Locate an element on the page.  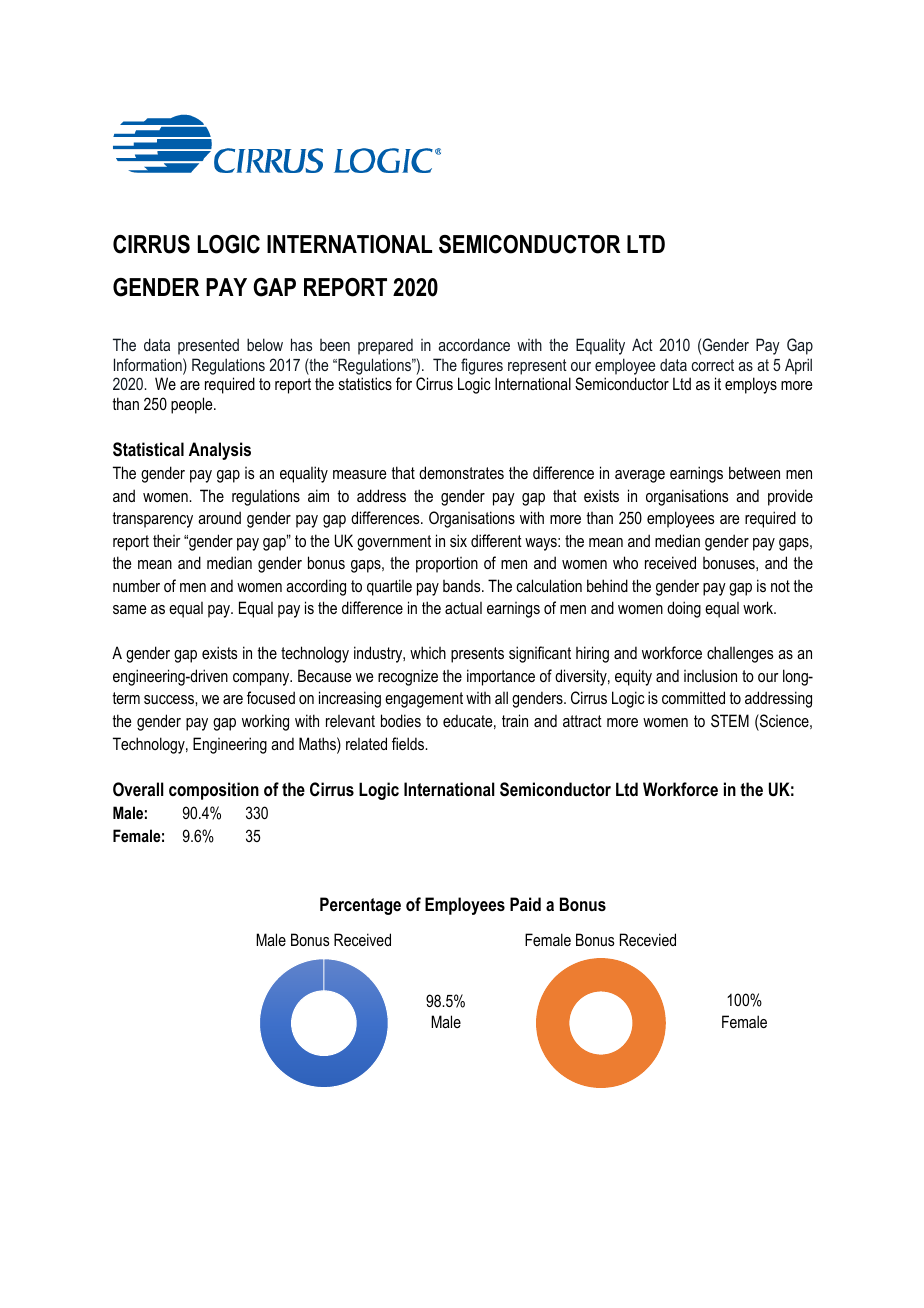
company is located at coordinates (262, 679).
